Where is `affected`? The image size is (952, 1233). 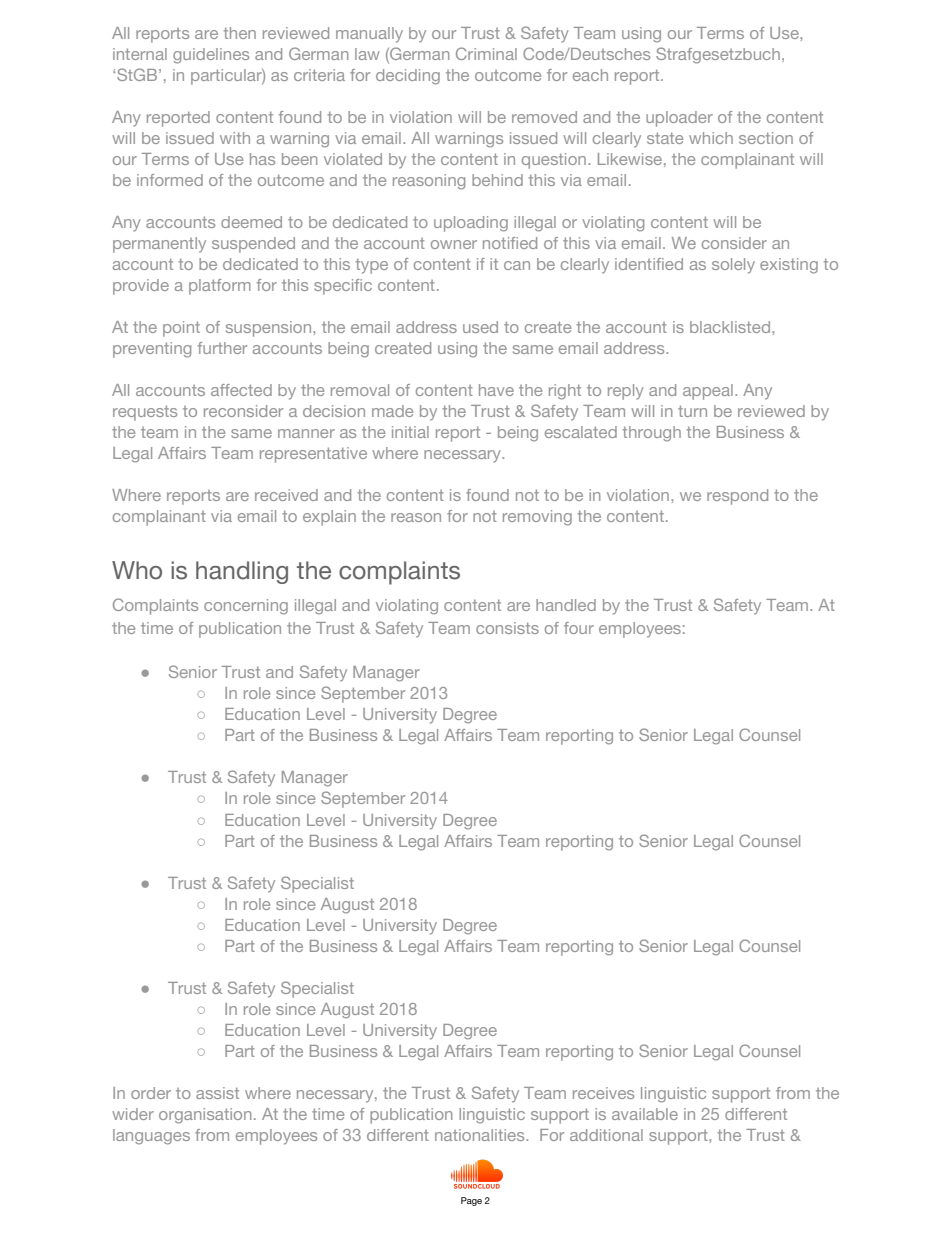 affected is located at coordinates (241, 390).
